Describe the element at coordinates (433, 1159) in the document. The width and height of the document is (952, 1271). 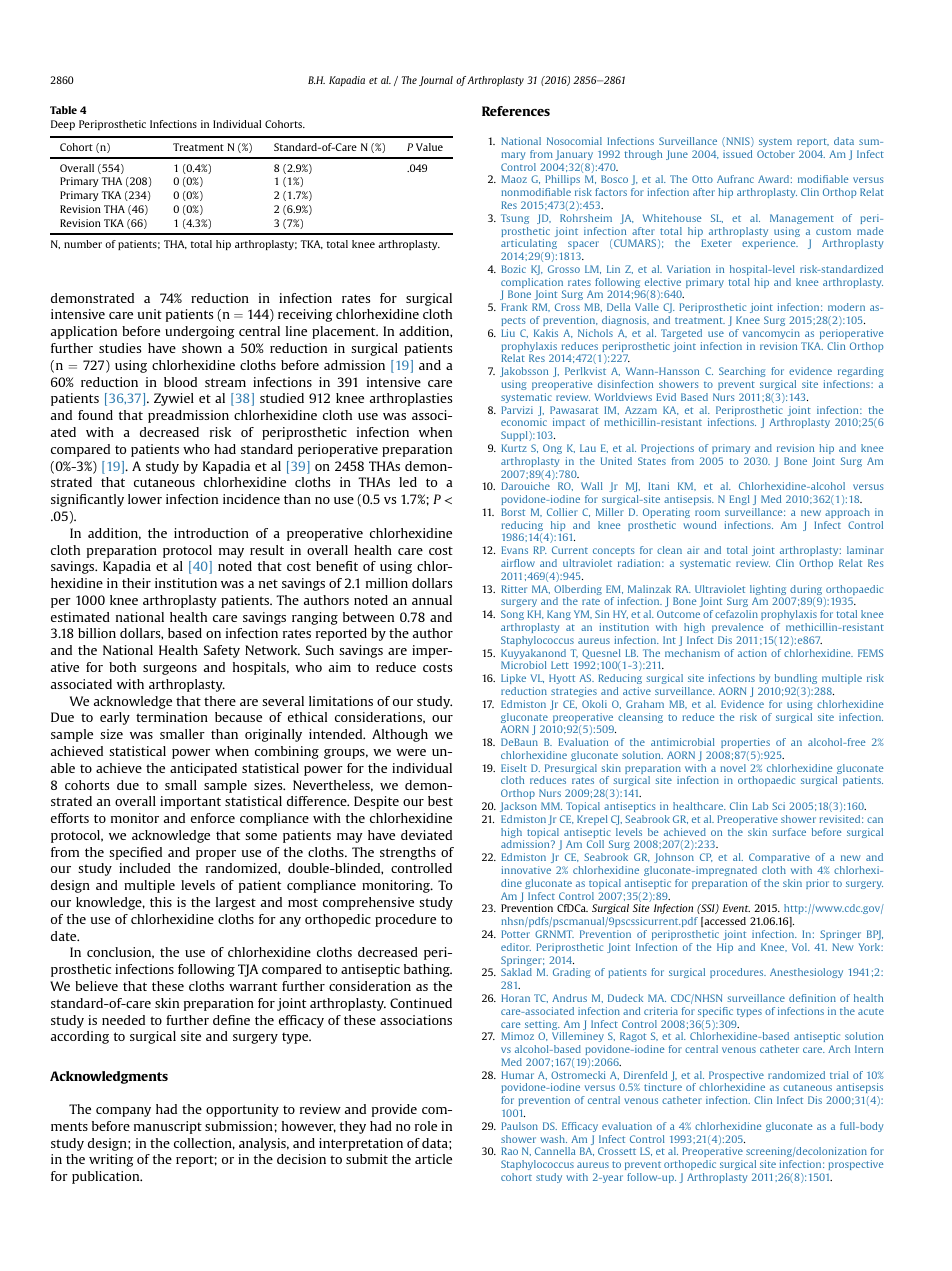
I see `article` at that location.
